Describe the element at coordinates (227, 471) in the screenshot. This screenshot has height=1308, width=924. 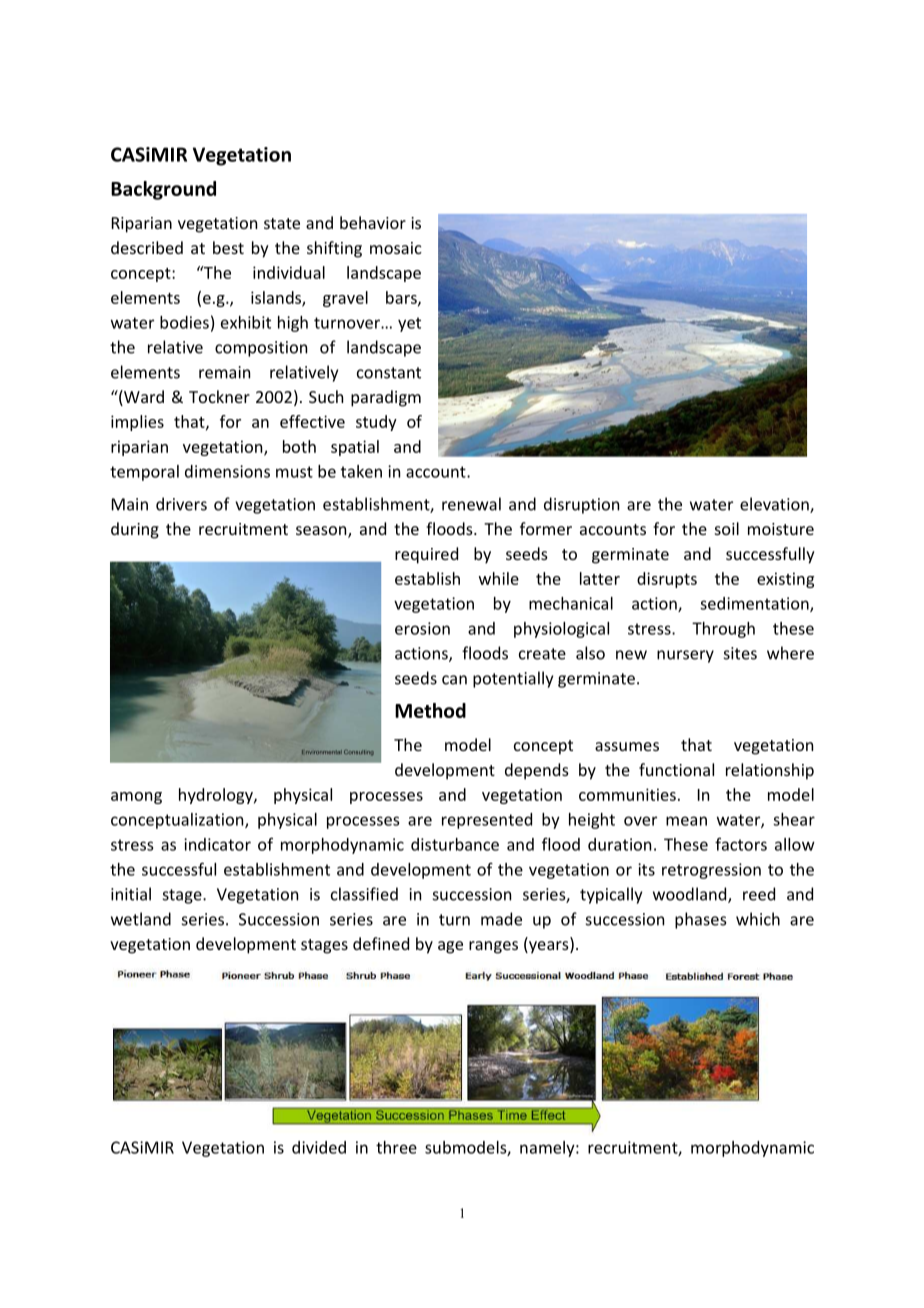
I see `dimensions` at that location.
